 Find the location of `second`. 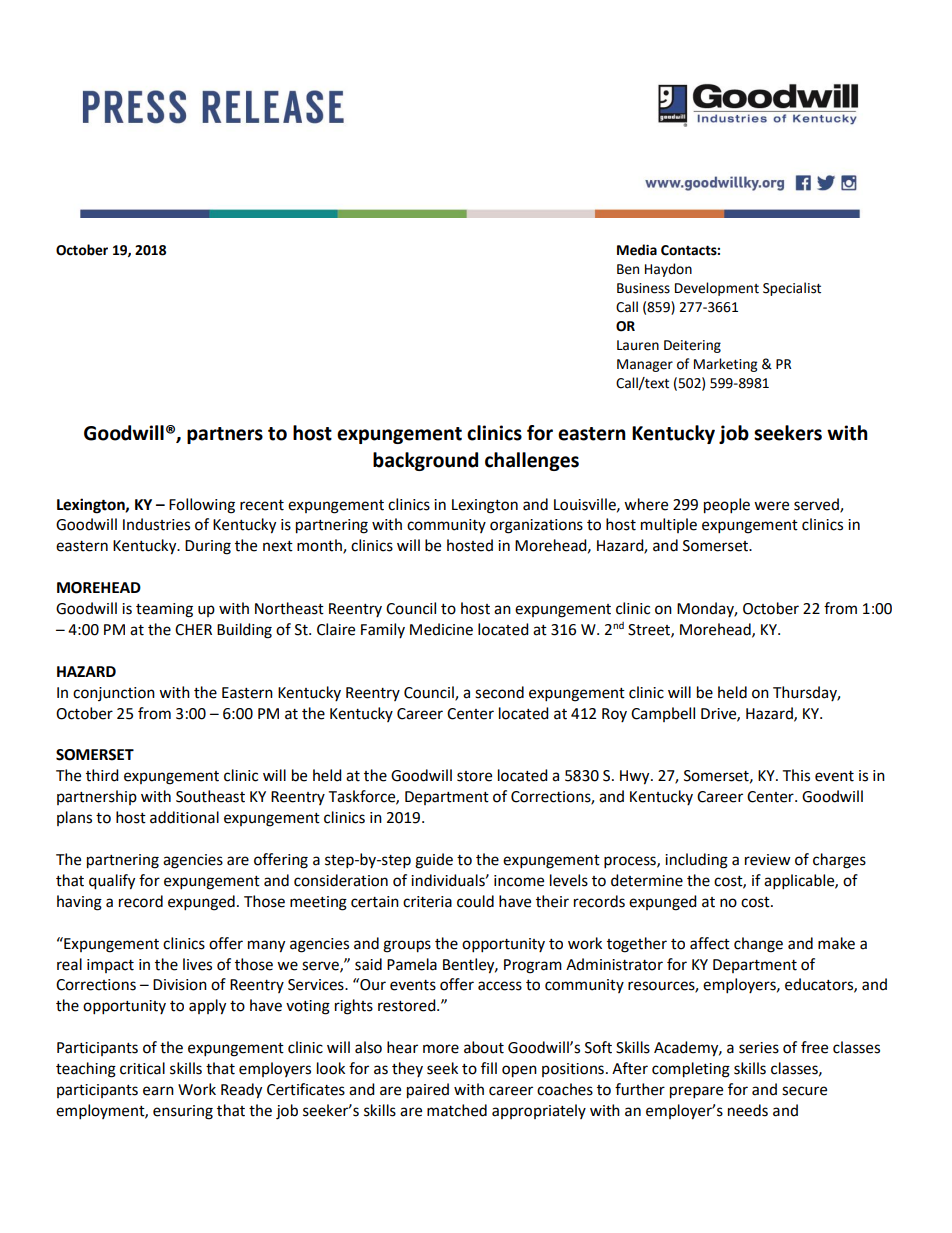

second is located at coordinates (499, 692).
